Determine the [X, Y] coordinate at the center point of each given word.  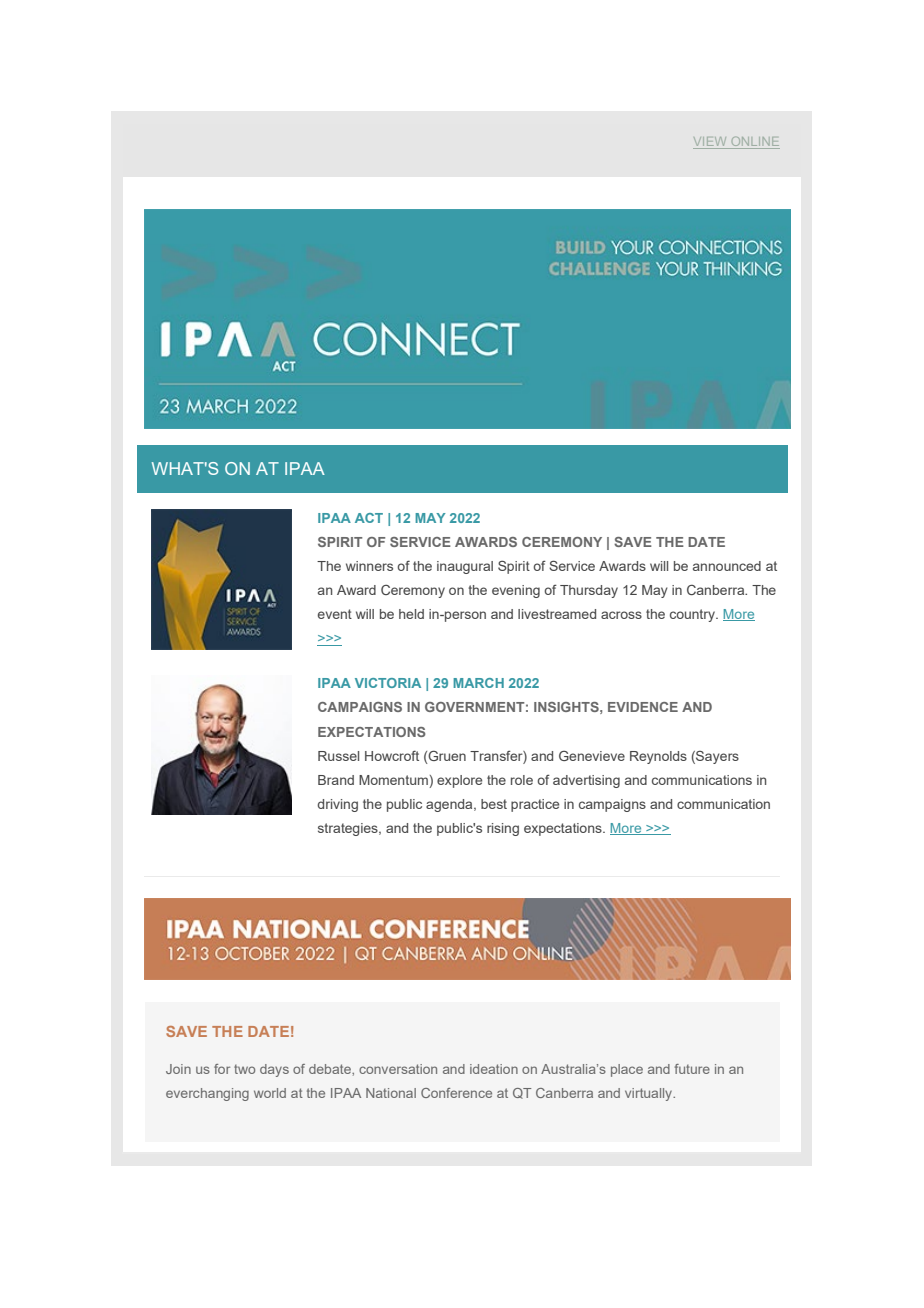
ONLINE [754, 143]
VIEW [711, 143]
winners [369, 566]
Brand [336, 780]
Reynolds [658, 757]
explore [459, 781]
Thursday [589, 591]
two [244, 1069]
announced [727, 566]
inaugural [465, 567]
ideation [494, 1069]
